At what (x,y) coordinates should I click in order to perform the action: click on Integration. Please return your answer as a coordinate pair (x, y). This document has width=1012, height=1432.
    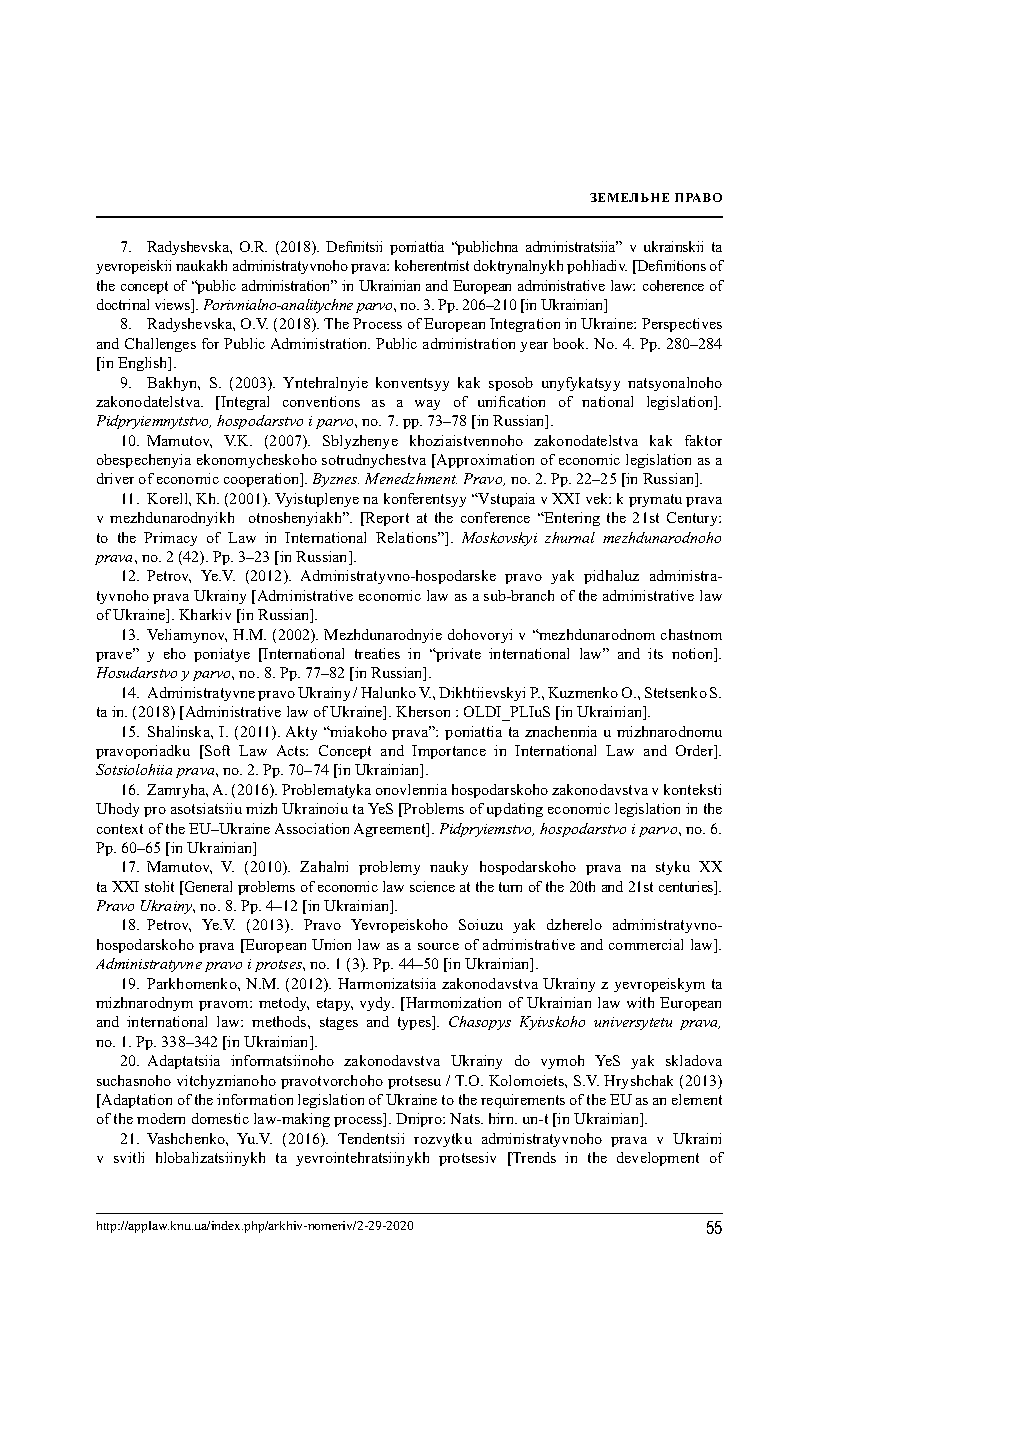
    Looking at the image, I should click on (525, 325).
